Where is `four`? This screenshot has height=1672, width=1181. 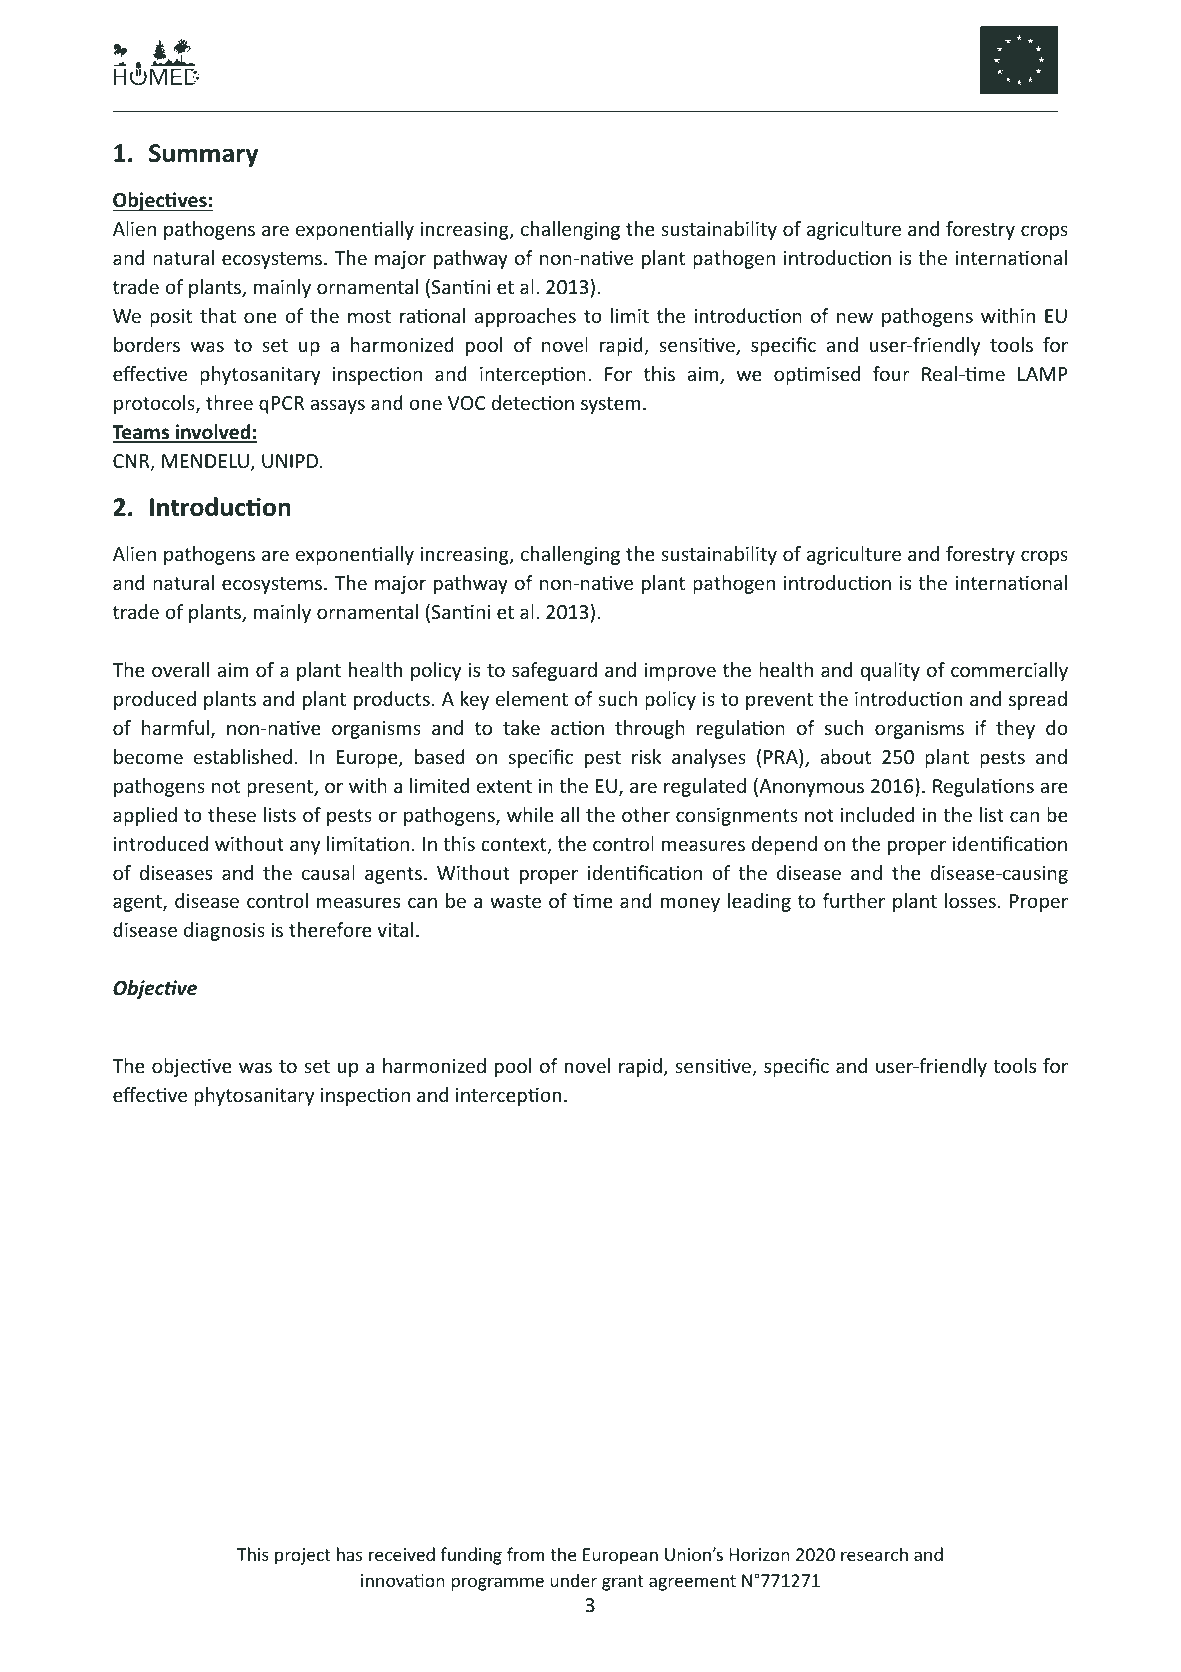
four is located at coordinates (891, 373).
